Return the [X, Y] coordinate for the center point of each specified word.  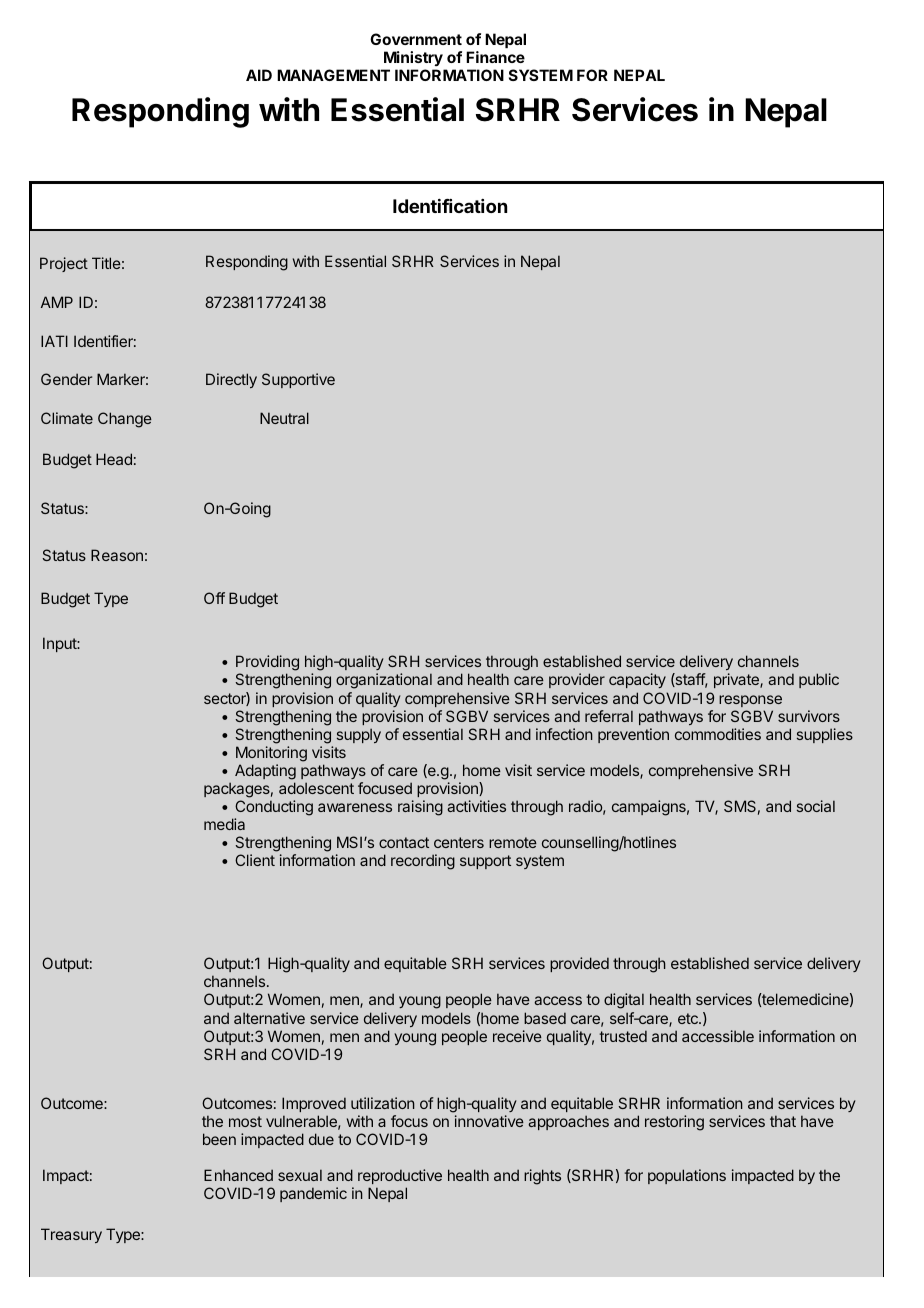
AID [259, 75]
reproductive [400, 1176]
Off [214, 598]
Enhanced [238, 1175]
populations [687, 1176]
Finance [495, 57]
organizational [384, 681]
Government [416, 39]
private [737, 680]
